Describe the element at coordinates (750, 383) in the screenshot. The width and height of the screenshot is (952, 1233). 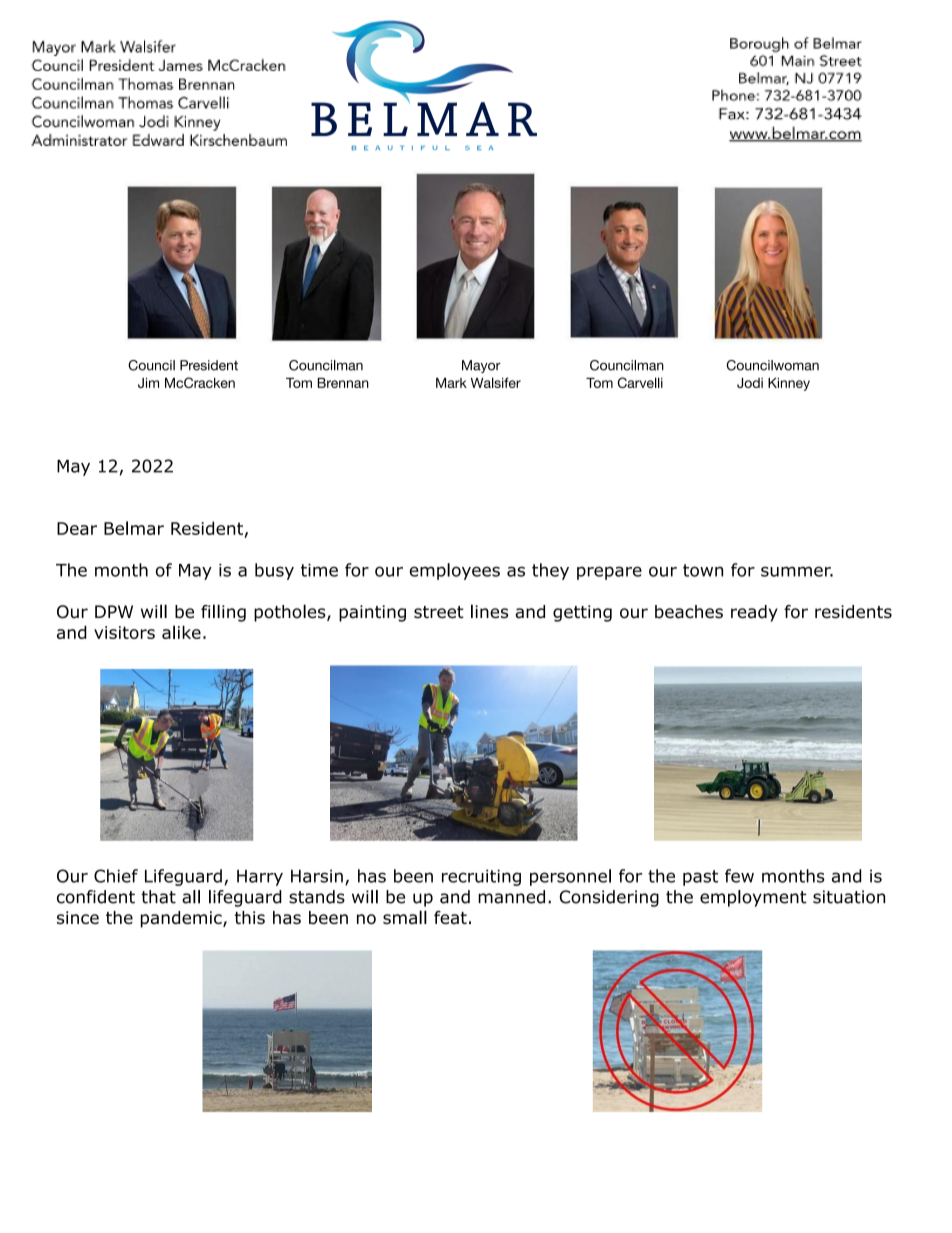
I see `Jodi` at that location.
